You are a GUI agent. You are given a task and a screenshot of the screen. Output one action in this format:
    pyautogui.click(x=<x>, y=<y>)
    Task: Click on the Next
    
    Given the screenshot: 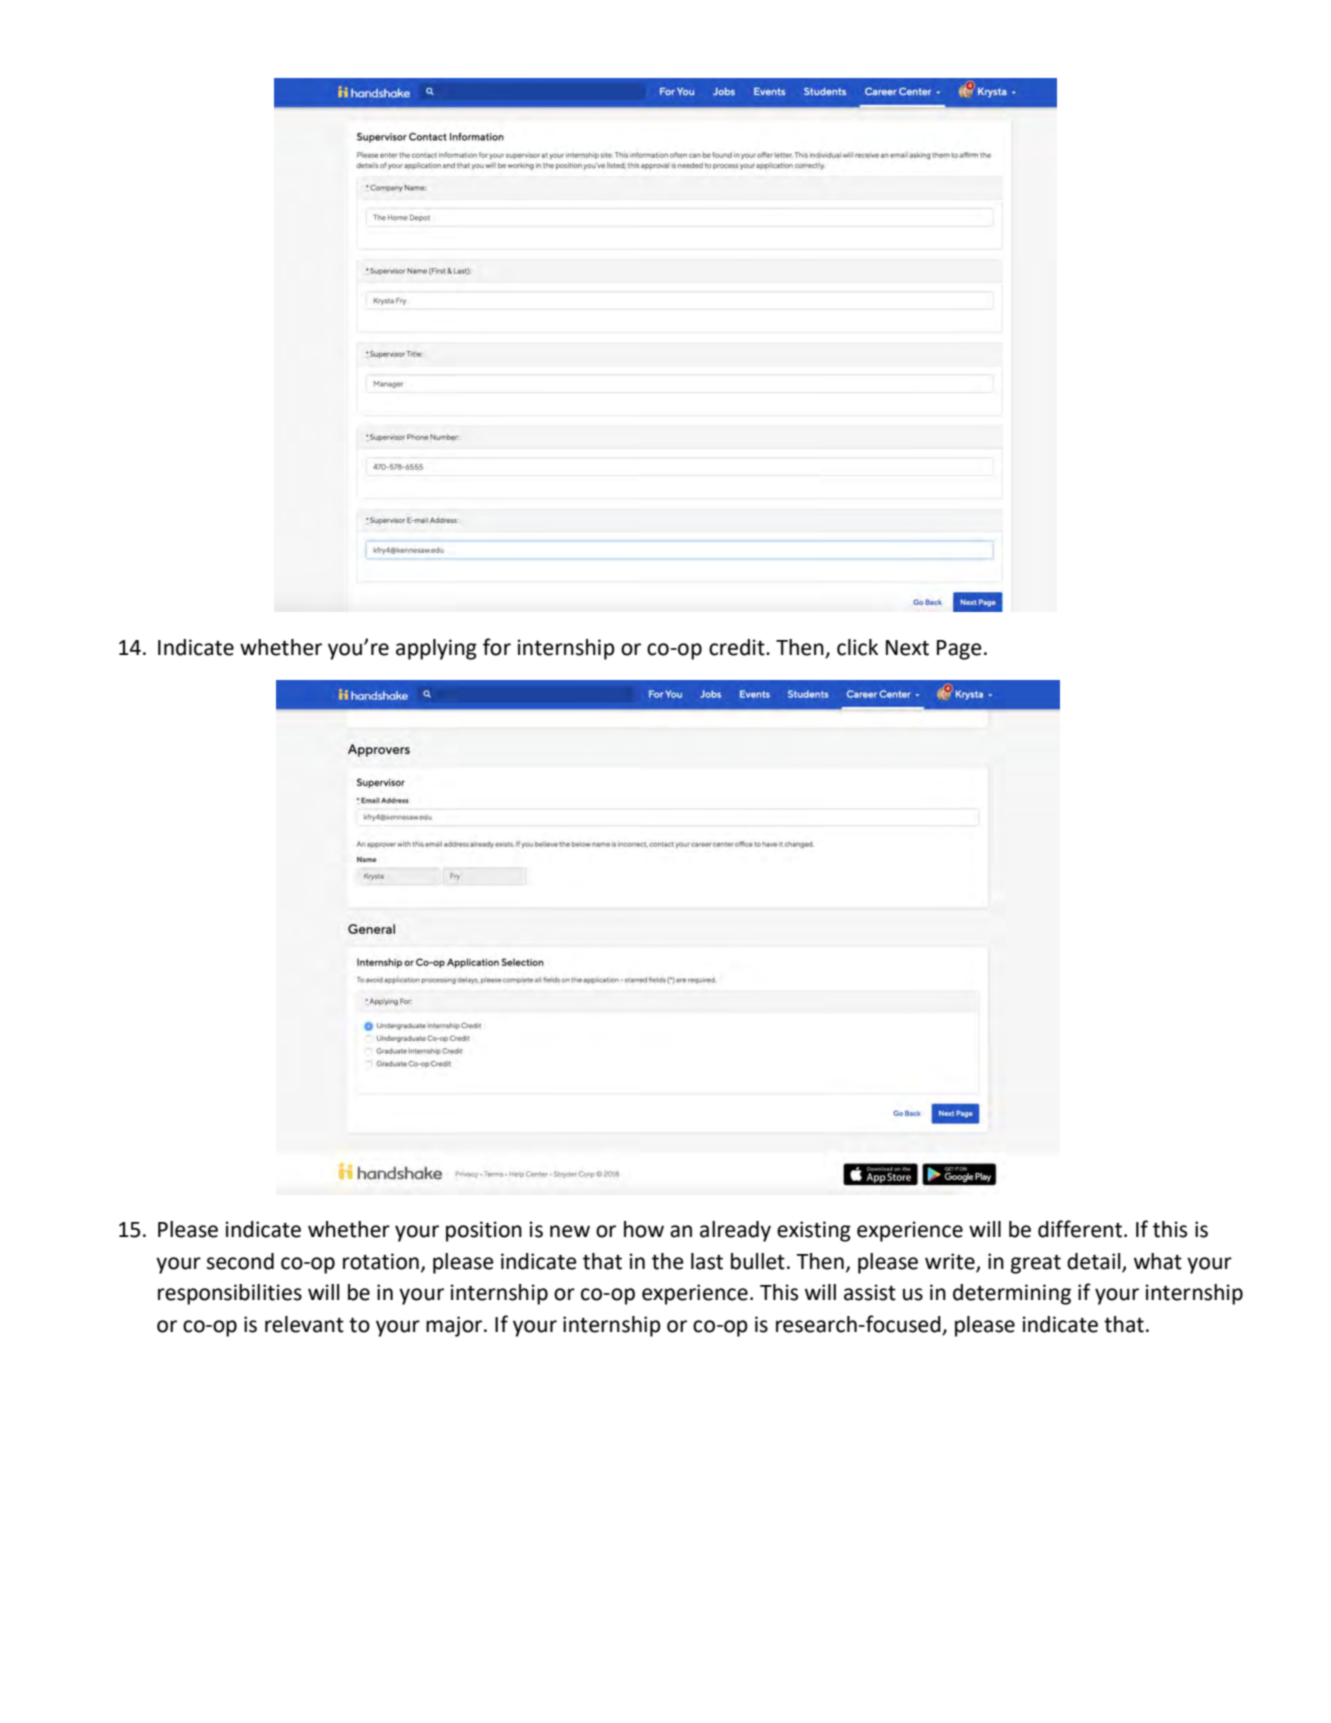 What is the action you would take?
    pyautogui.click(x=907, y=648)
